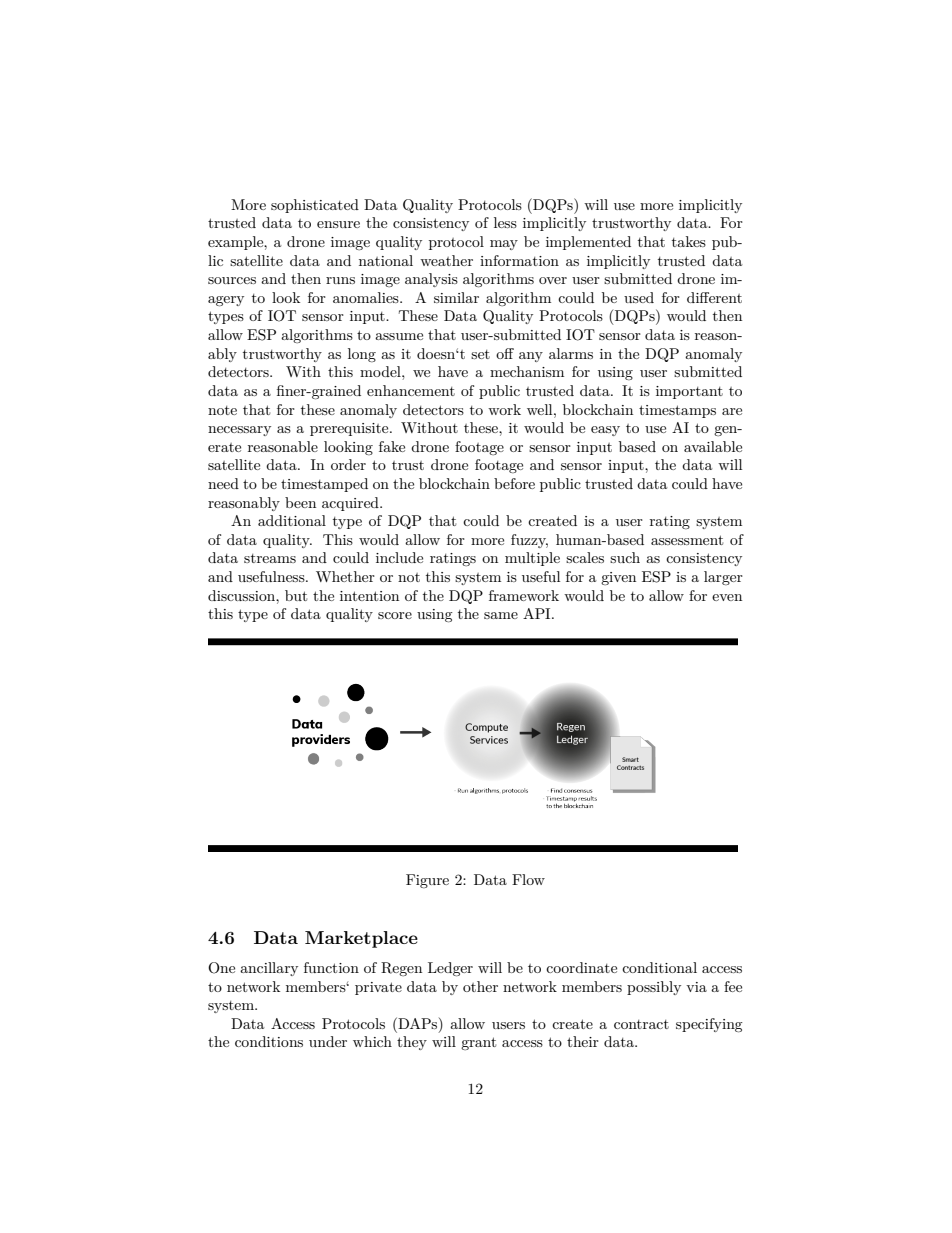 This image has height=1233, width=952. I want to click on less, so click(505, 222).
